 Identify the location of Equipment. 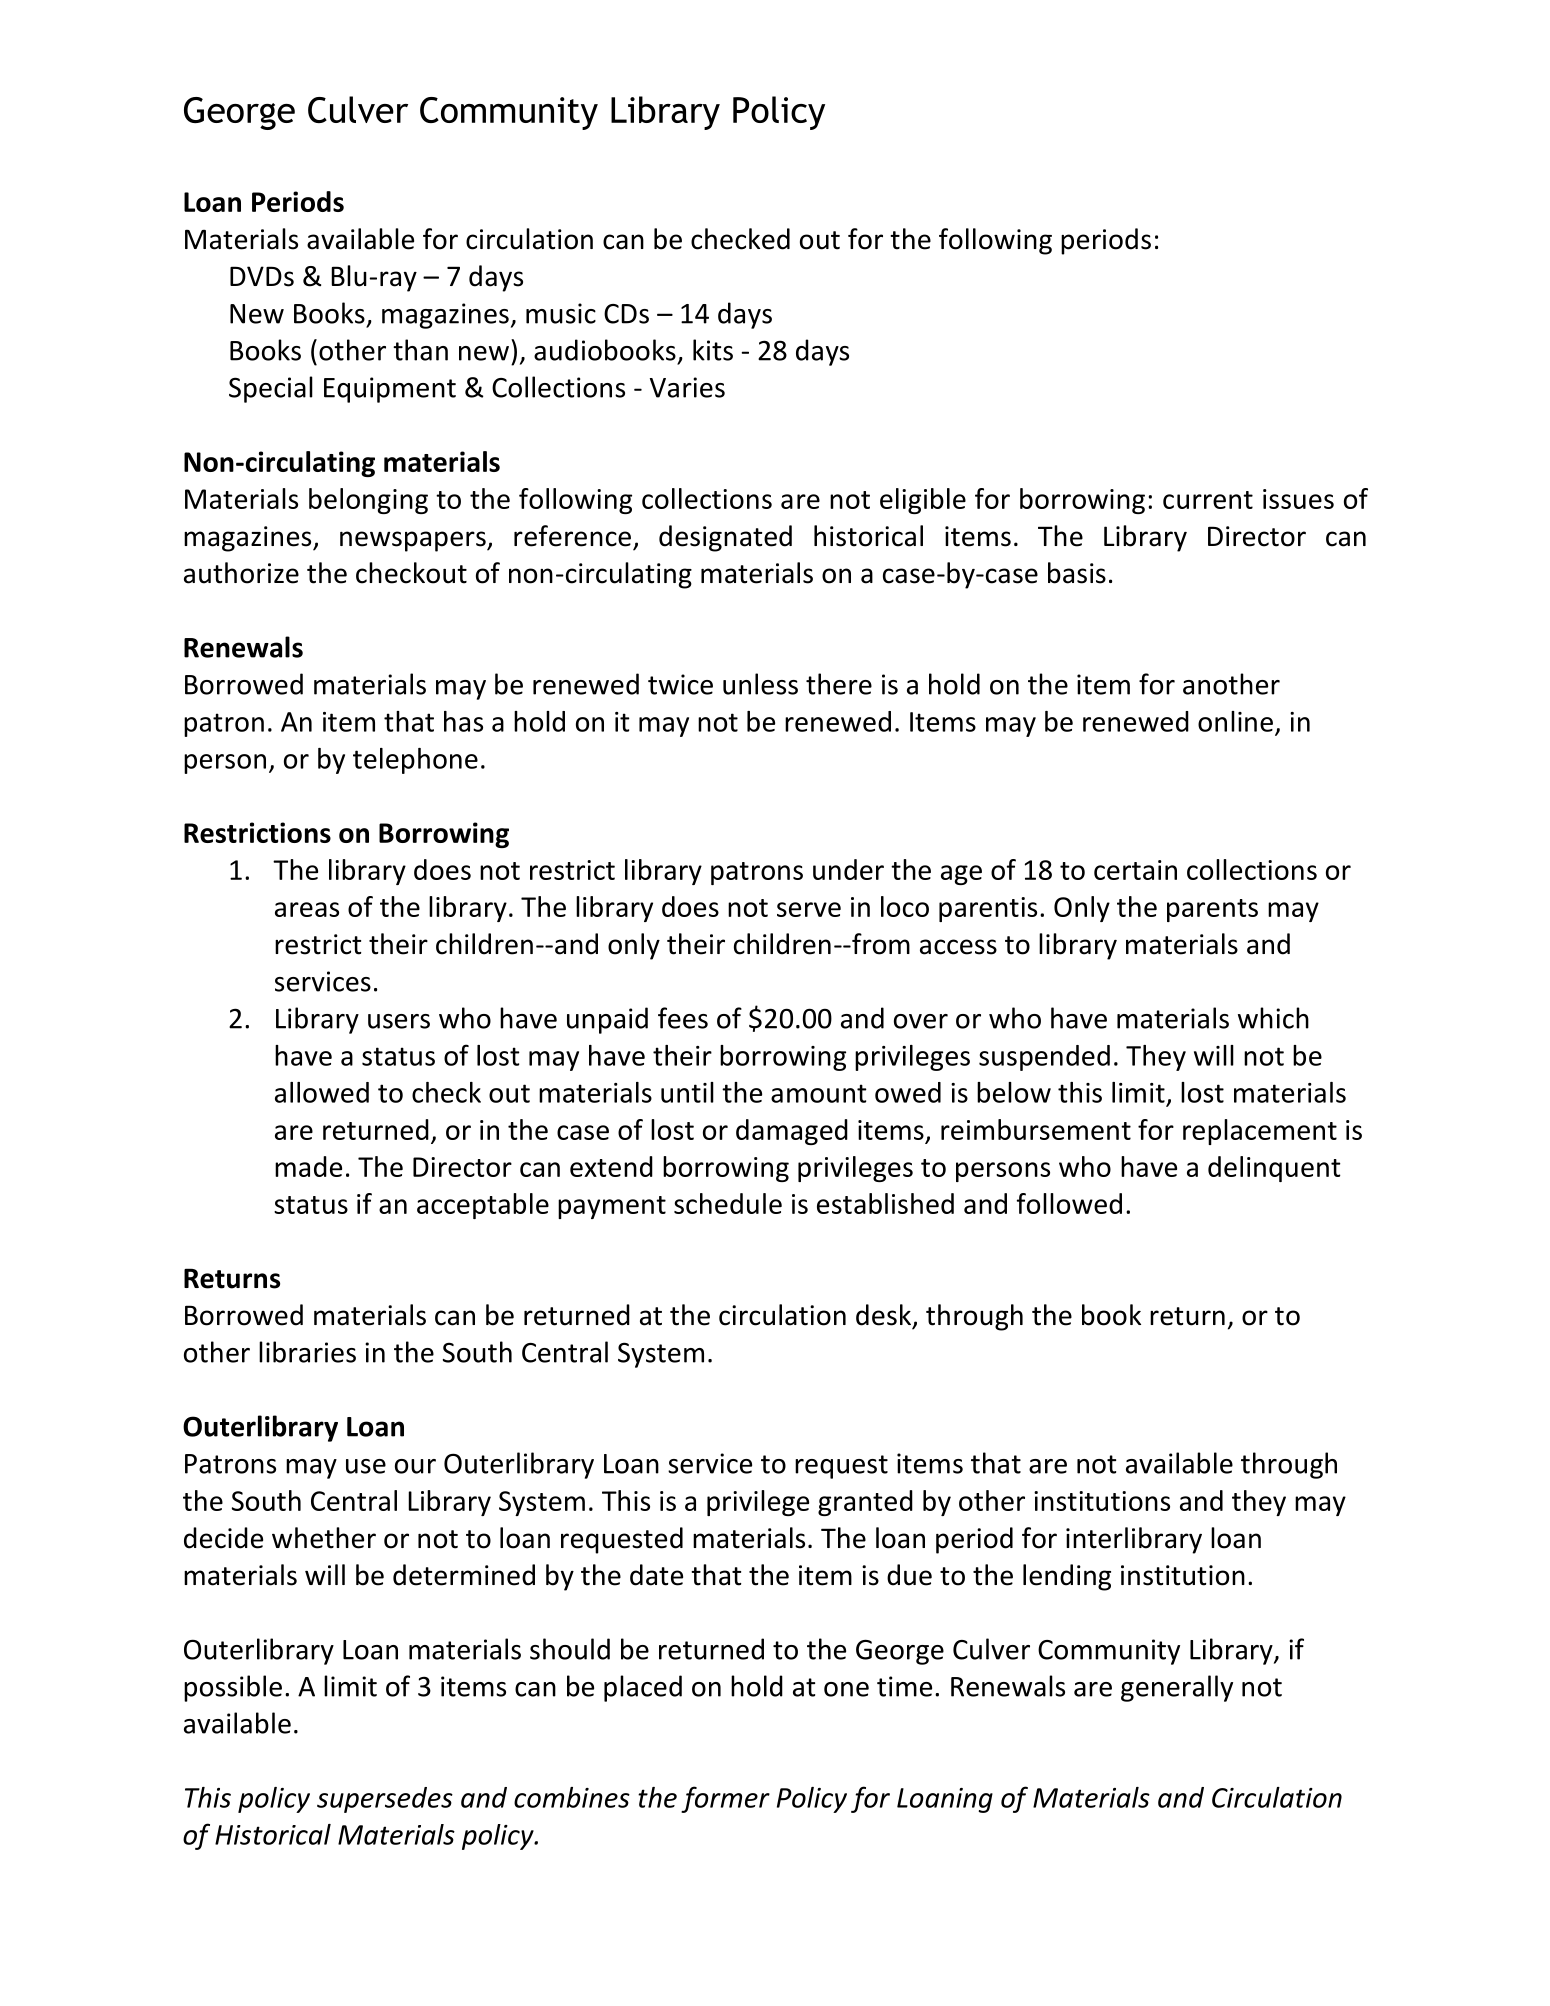
(390, 390).
